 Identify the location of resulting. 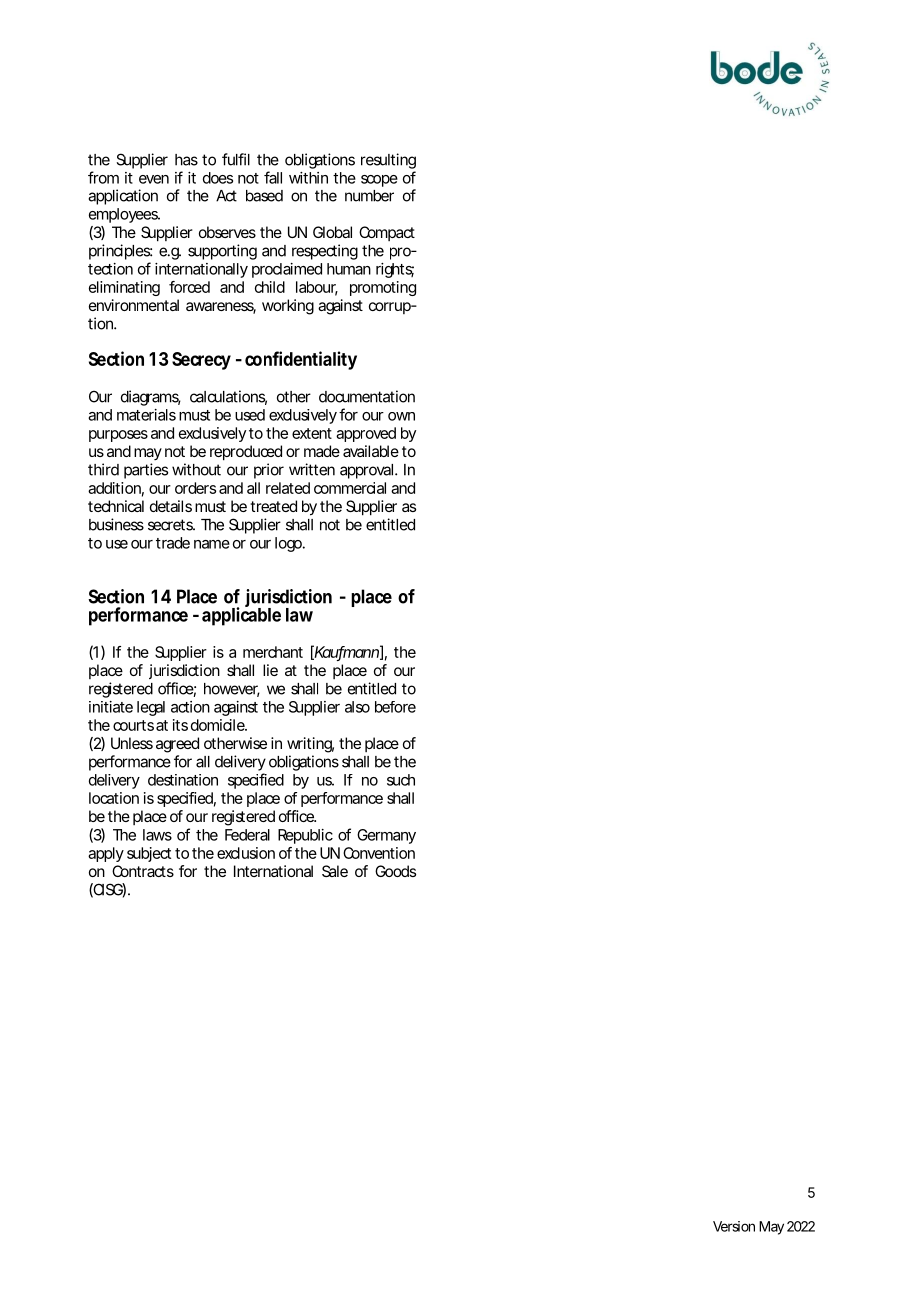
(388, 161).
